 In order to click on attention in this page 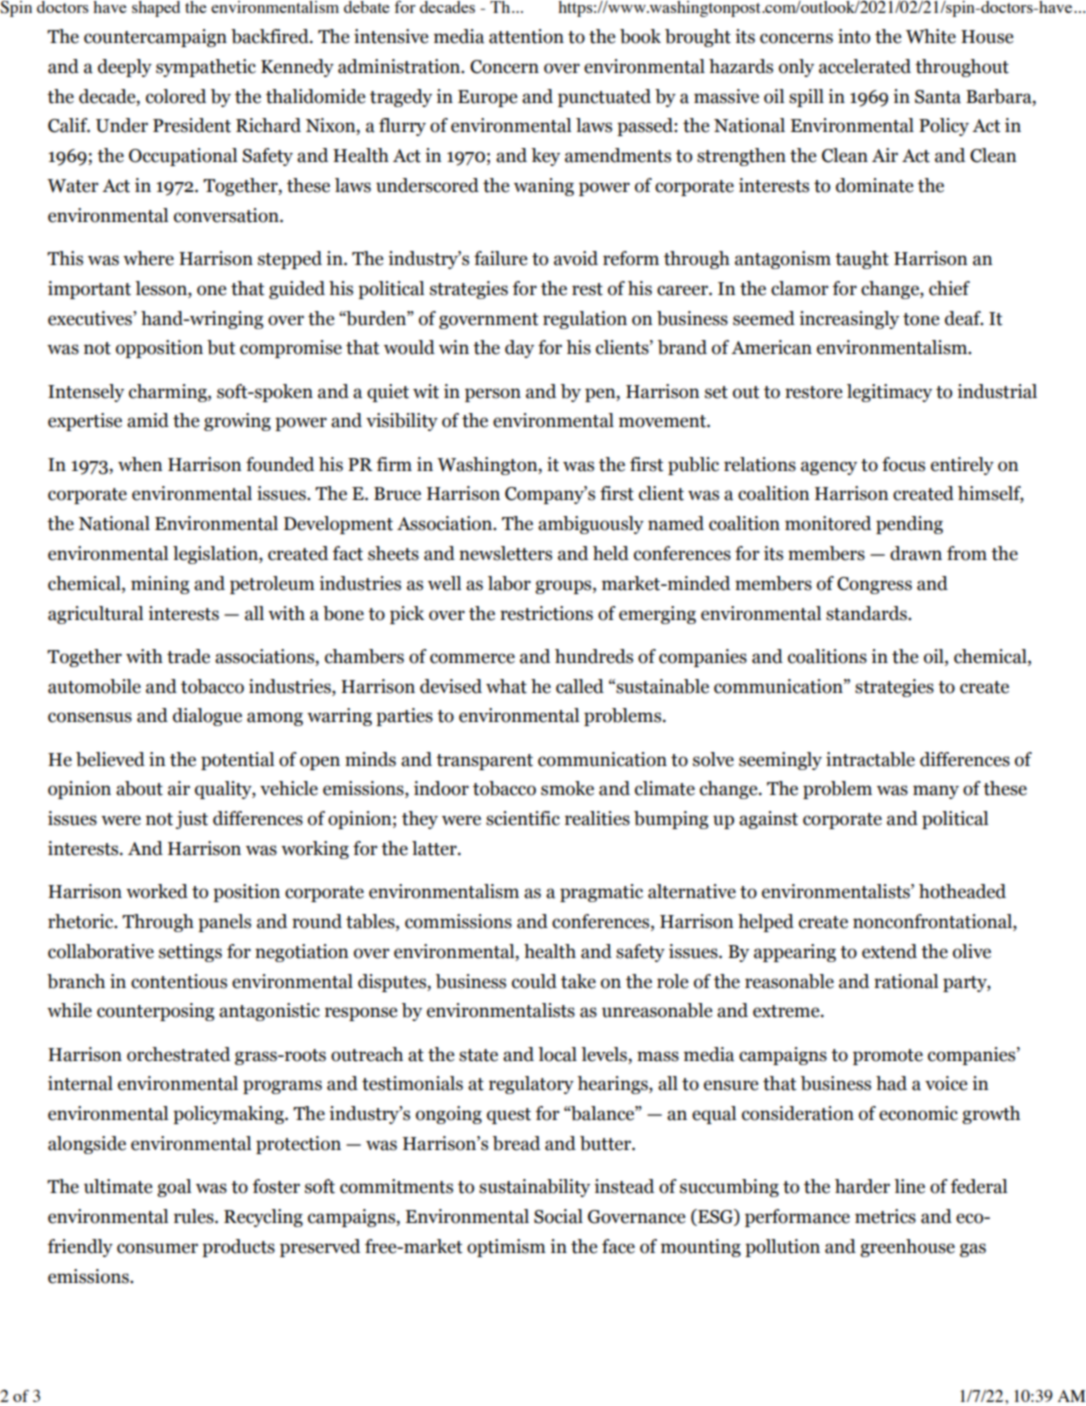, I will do `click(526, 36)`.
